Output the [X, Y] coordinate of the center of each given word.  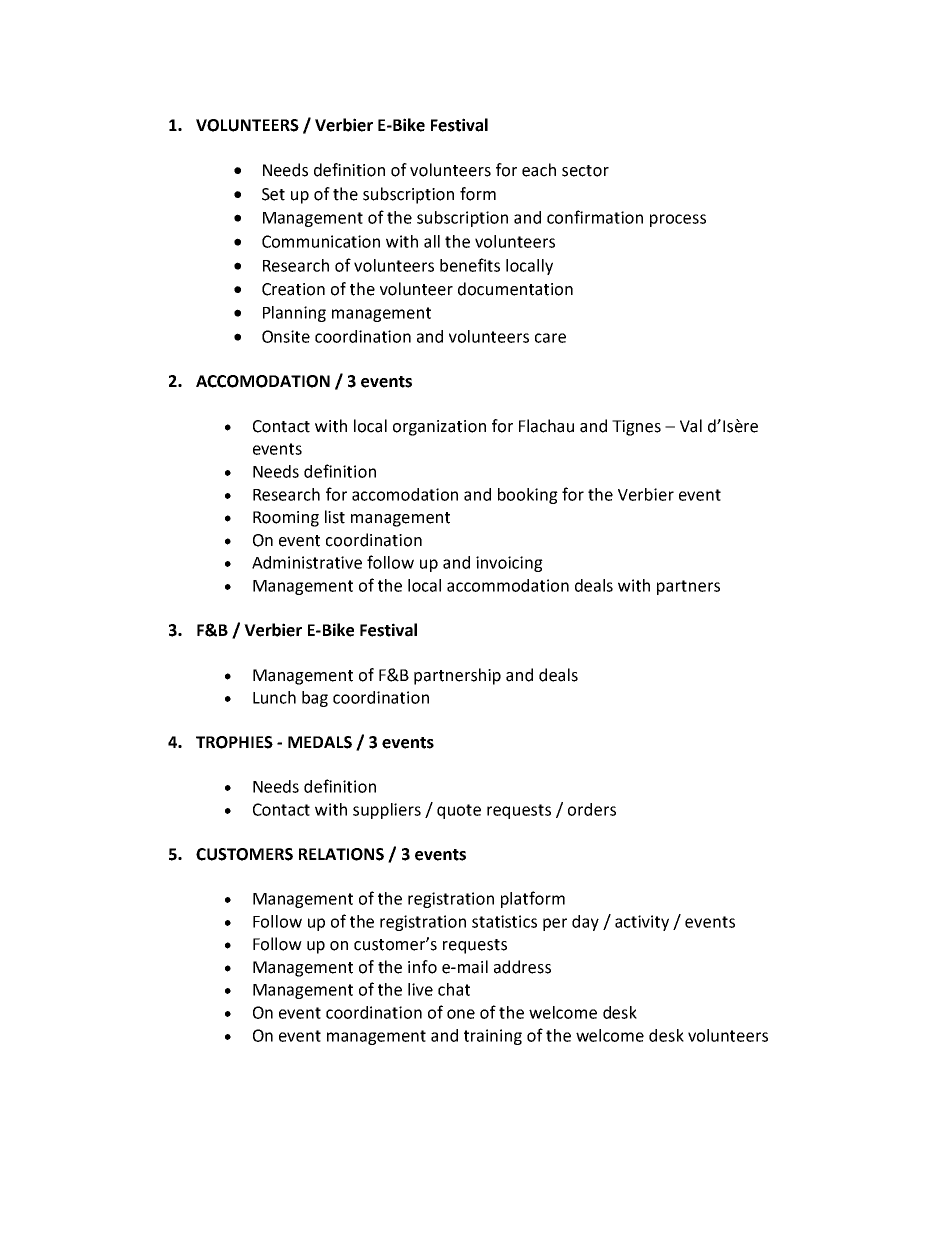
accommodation [508, 585]
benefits [470, 265]
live [420, 989]
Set [273, 194]
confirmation [595, 217]
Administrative [307, 562]
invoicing [509, 564]
